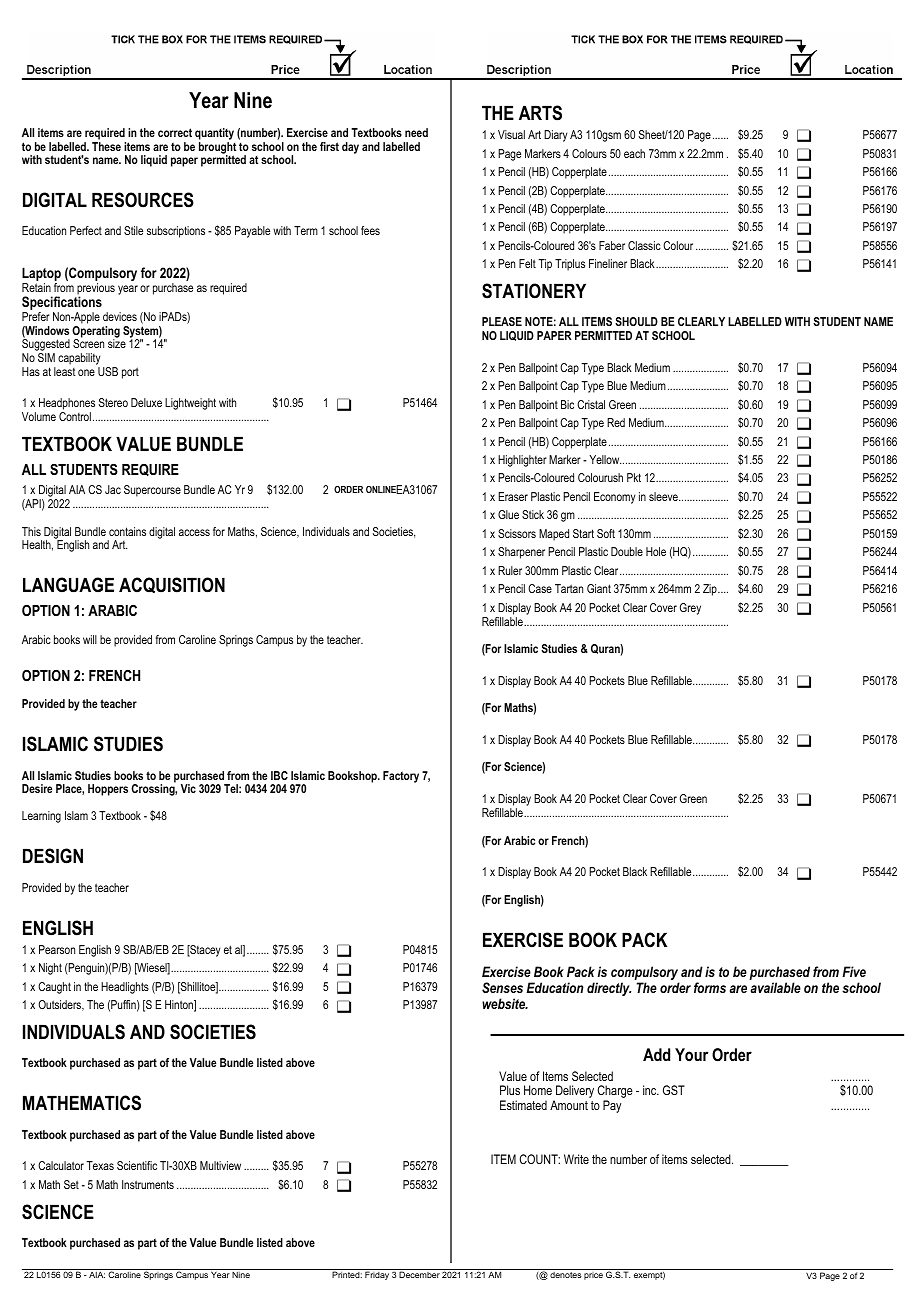  Describe the element at coordinates (127, 531) in the screenshot. I see `contains` at that location.
